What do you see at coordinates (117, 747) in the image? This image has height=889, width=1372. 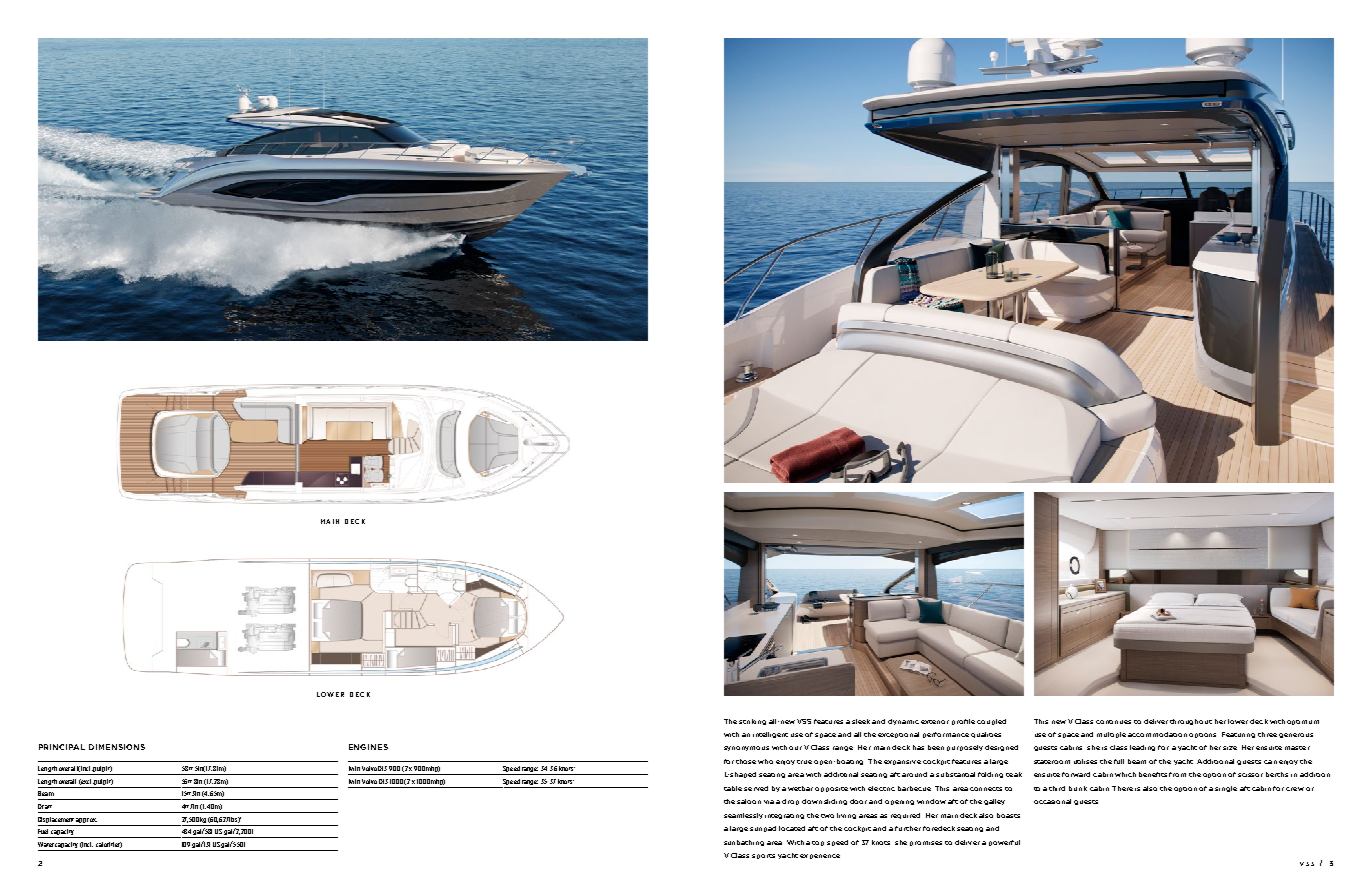 I see `DIMENSIONS` at bounding box center [117, 747].
